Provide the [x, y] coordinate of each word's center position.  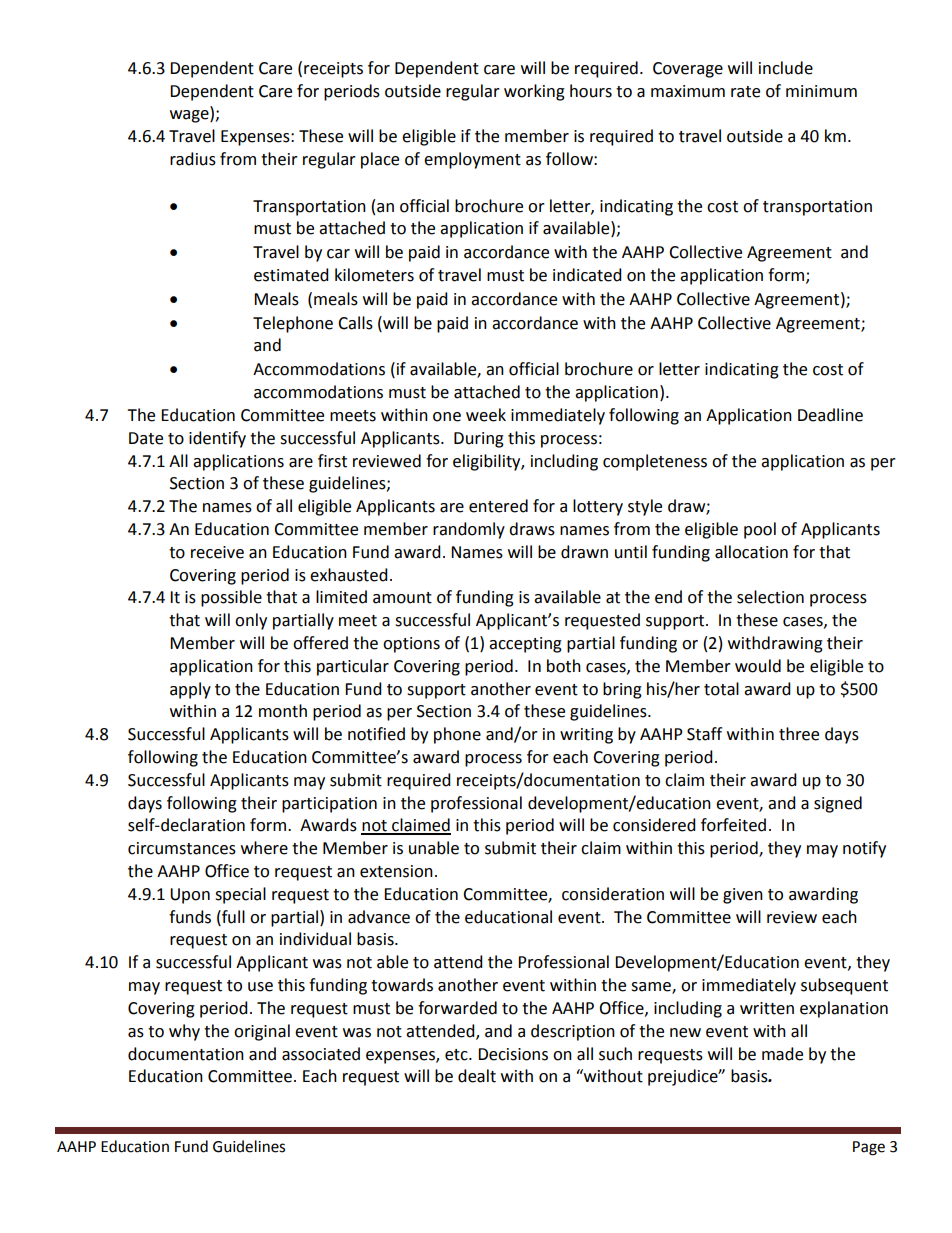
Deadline [830, 415]
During [479, 440]
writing [586, 736]
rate [745, 92]
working [534, 92]
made [782, 1054]
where [264, 848]
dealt [477, 1076]
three [799, 734]
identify [217, 439]
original [262, 1032]
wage [190, 116]
